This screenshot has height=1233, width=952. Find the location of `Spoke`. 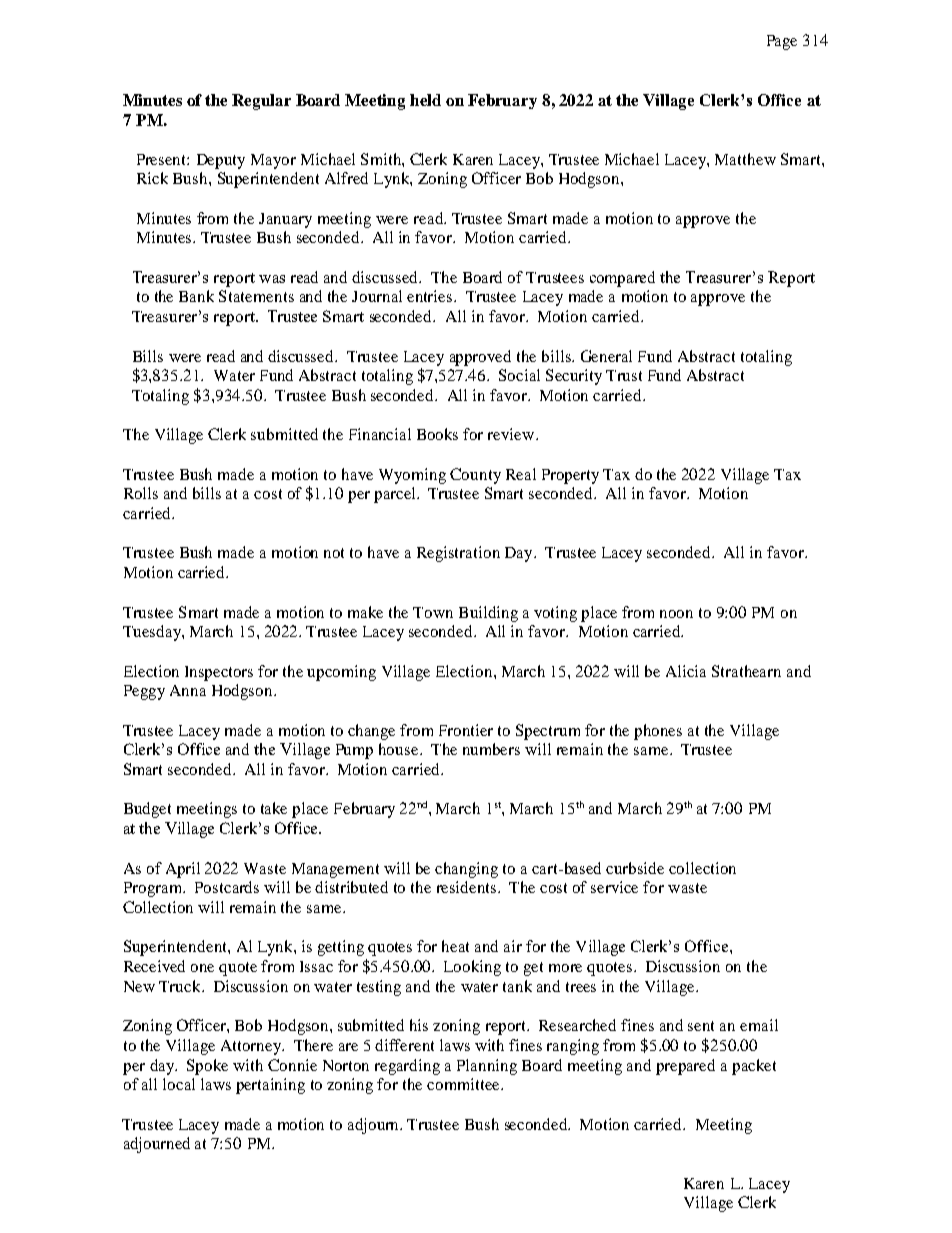

Spoke is located at coordinates (207, 1067).
